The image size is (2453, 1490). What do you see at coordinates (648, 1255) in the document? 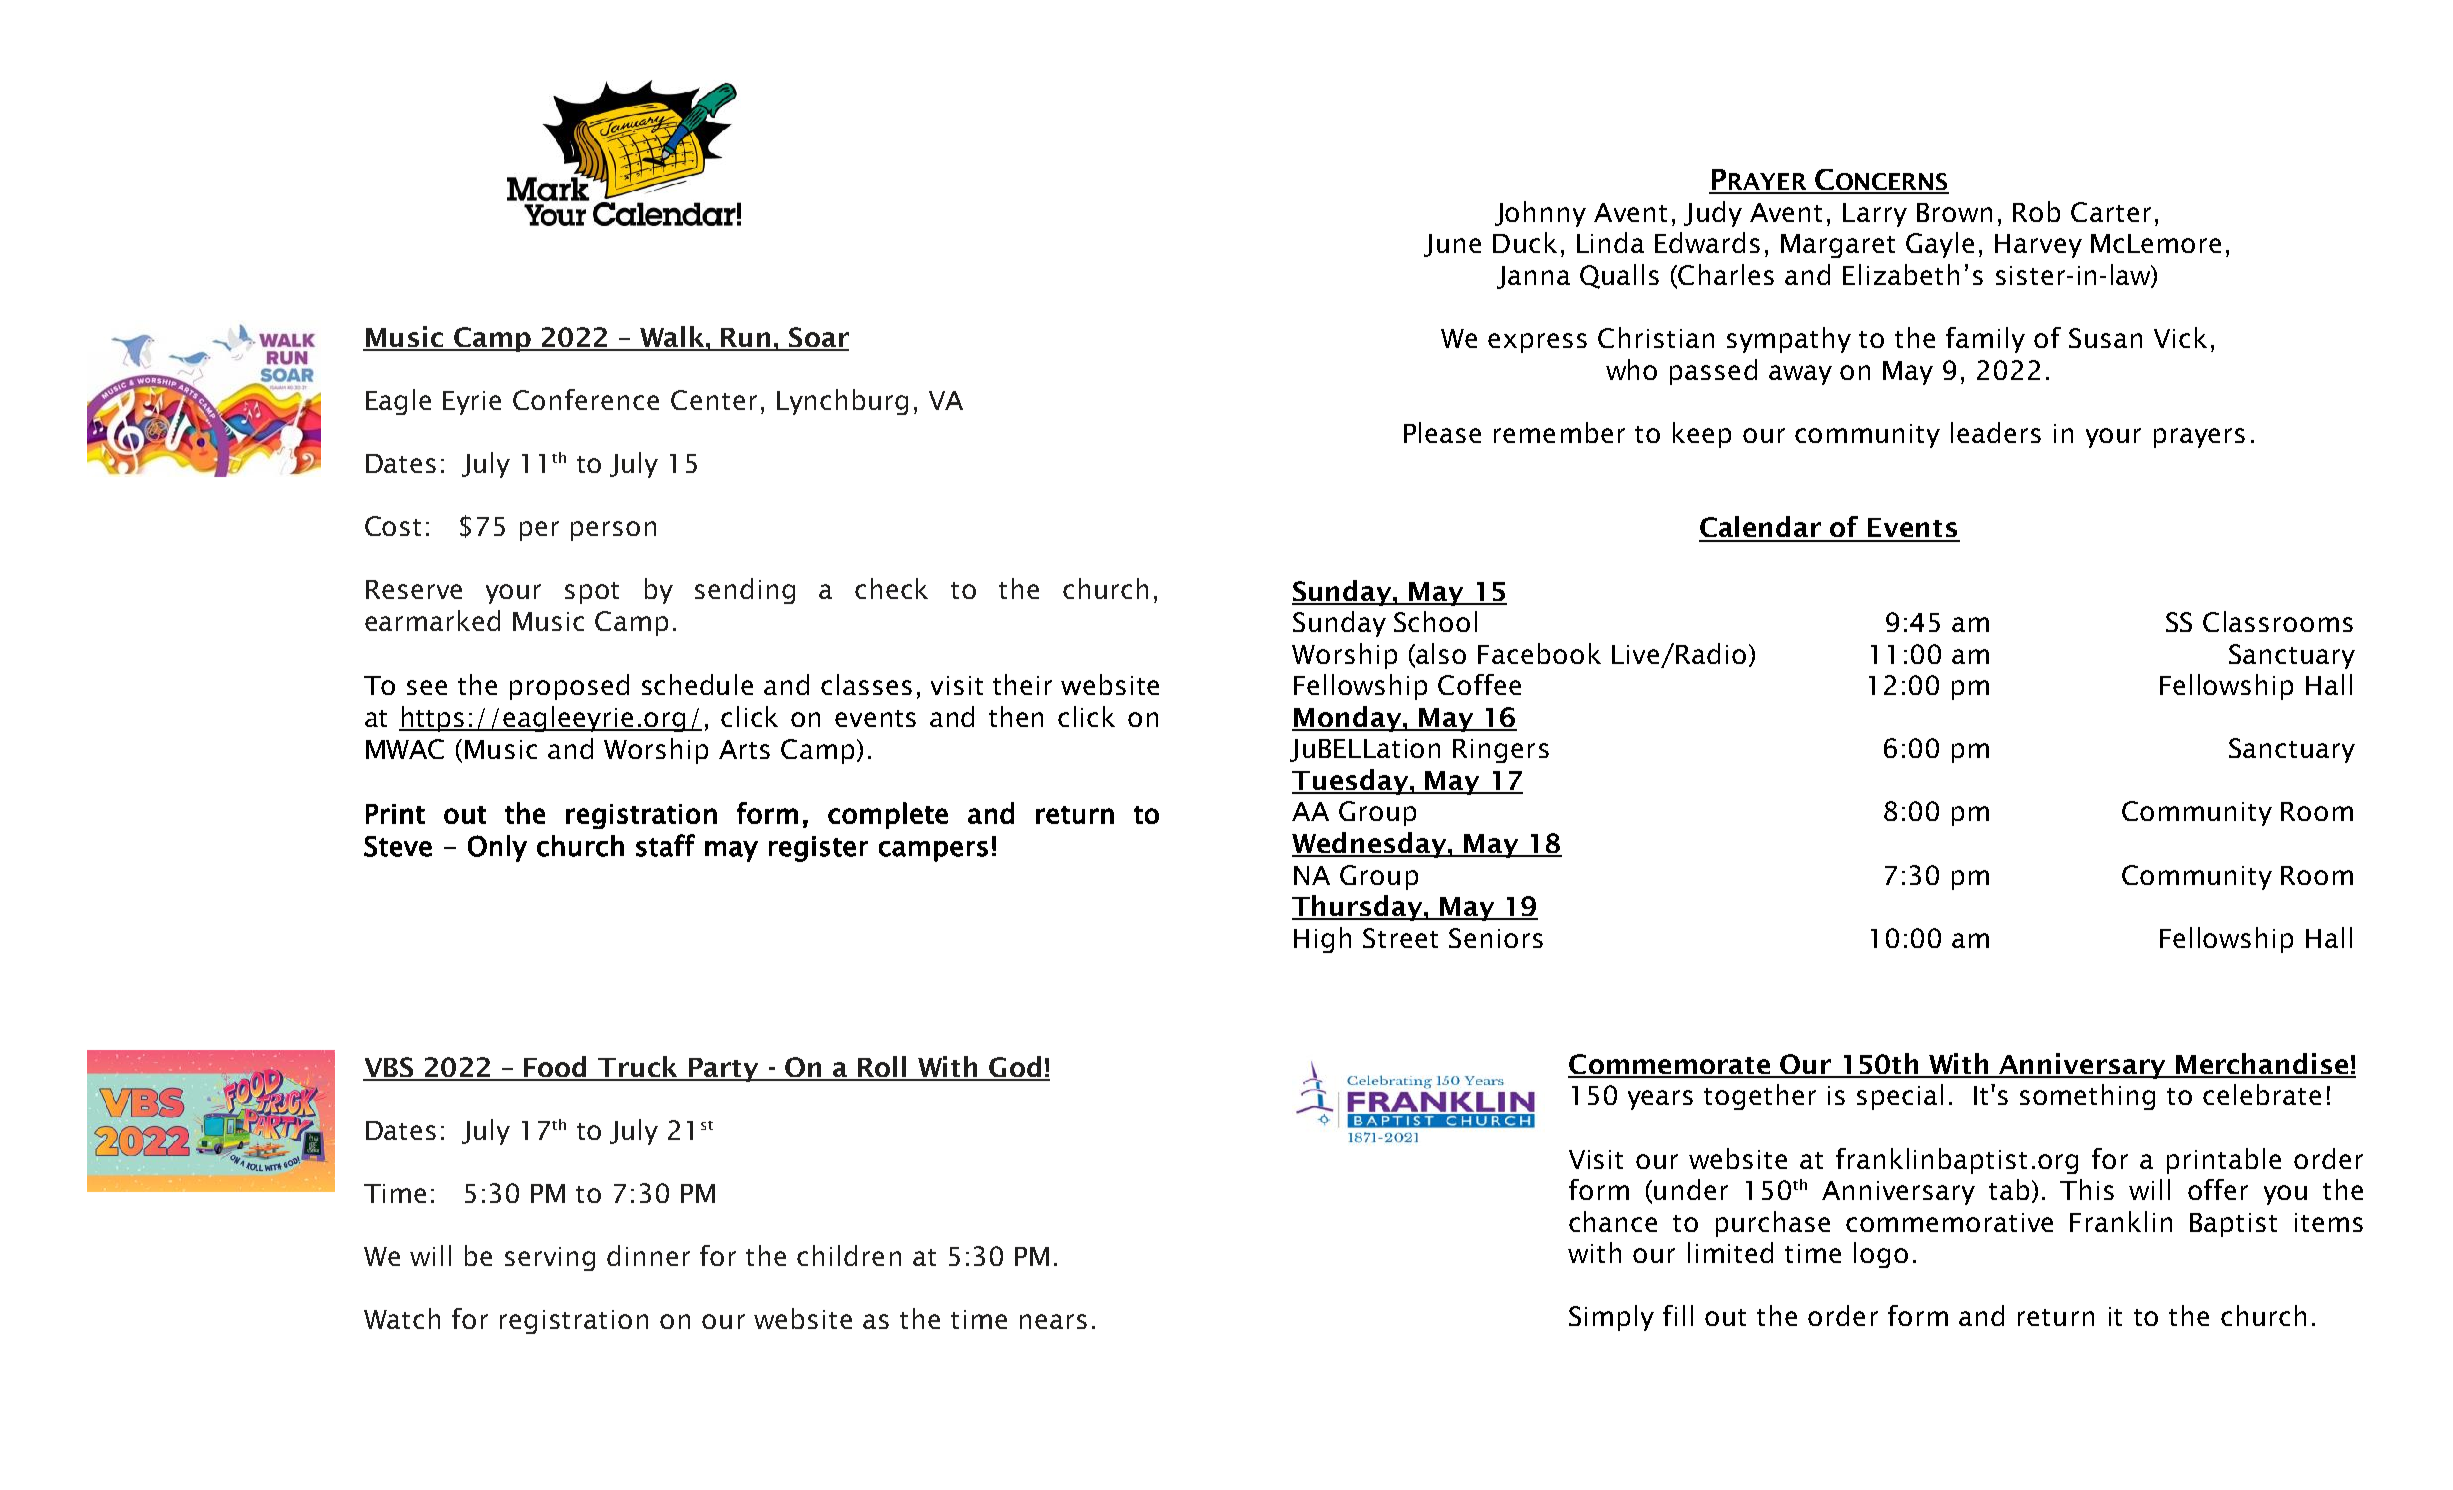
I see `dinner` at bounding box center [648, 1255].
